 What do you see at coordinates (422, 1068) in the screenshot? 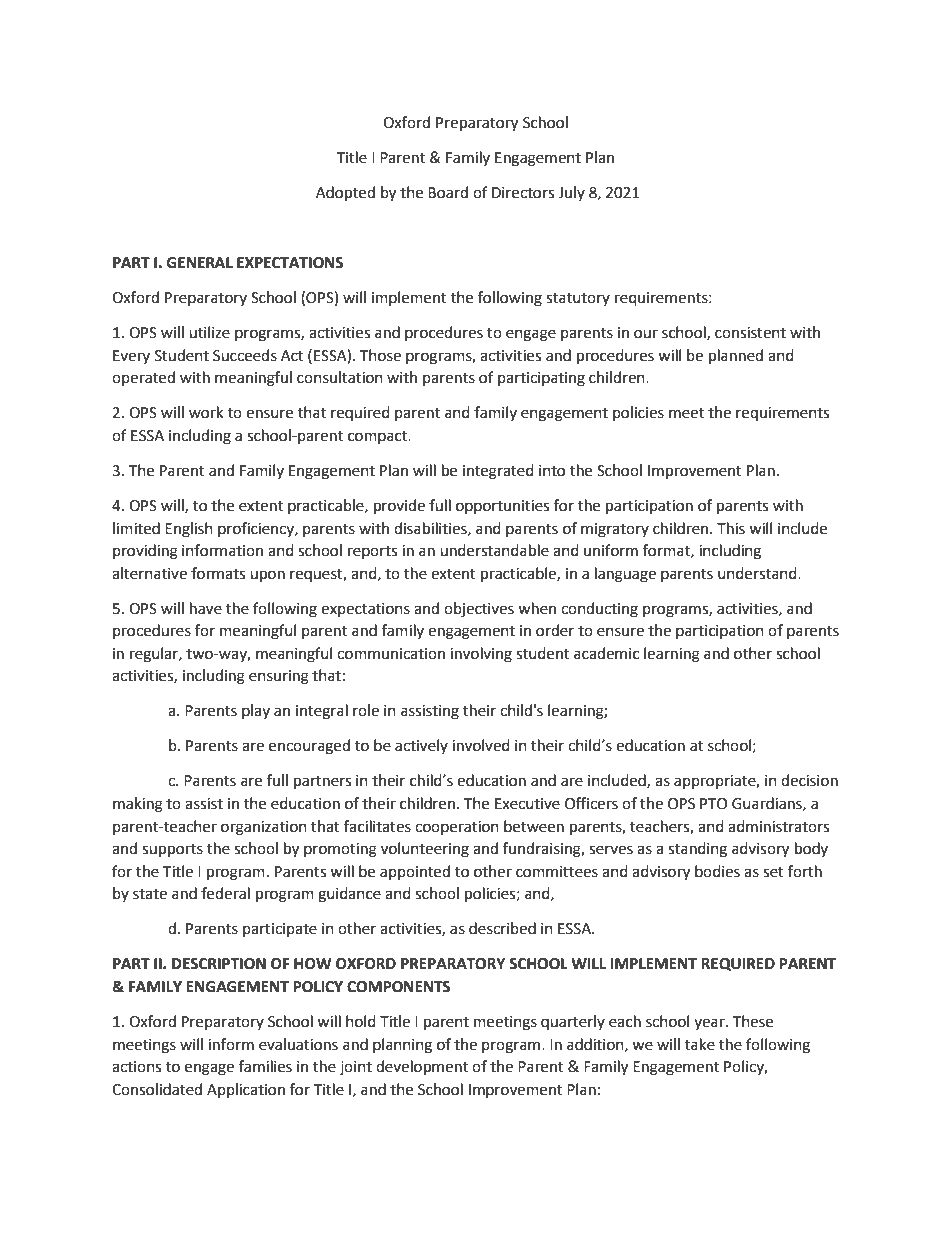
I see `development` at bounding box center [422, 1068].
